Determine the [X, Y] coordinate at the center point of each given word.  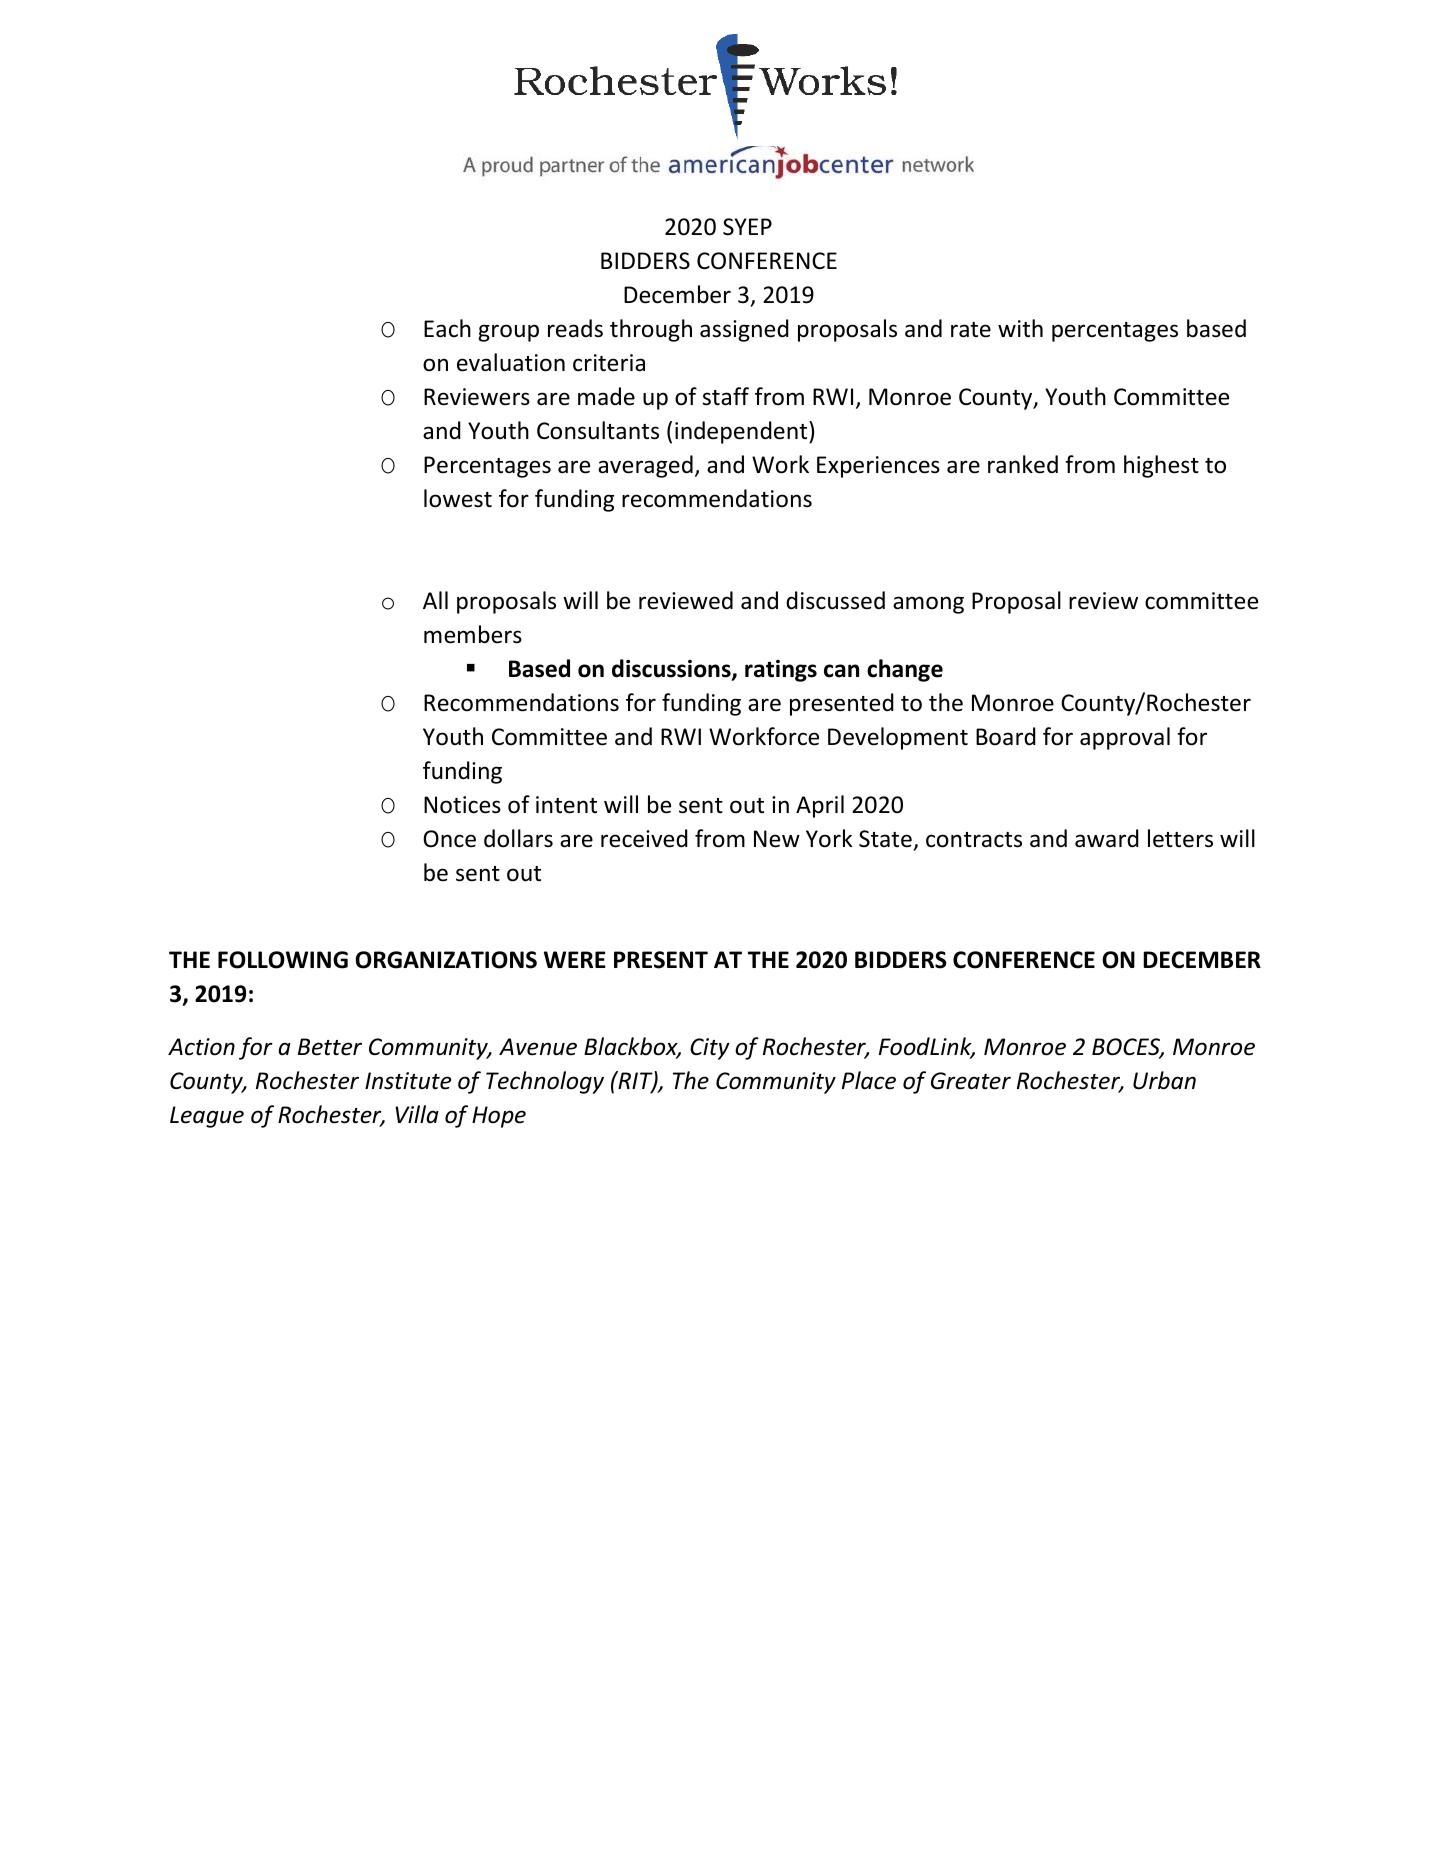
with [1020, 328]
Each [447, 328]
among [928, 605]
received [644, 838]
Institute [408, 1081]
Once [449, 839]
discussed [835, 600]
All [435, 600]
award [1107, 838]
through [651, 330]
